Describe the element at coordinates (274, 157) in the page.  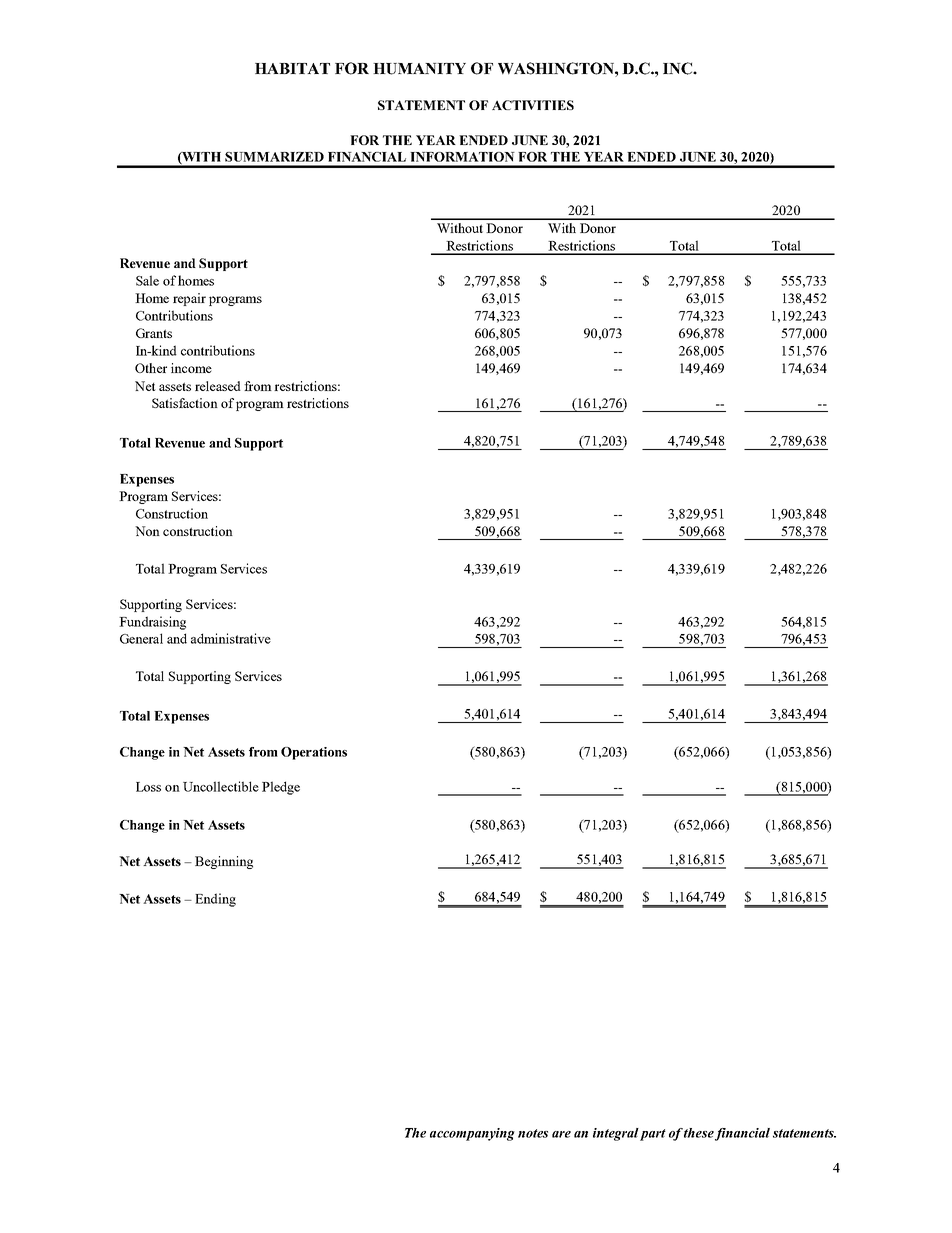
I see `SUMMARIZED` at that location.
